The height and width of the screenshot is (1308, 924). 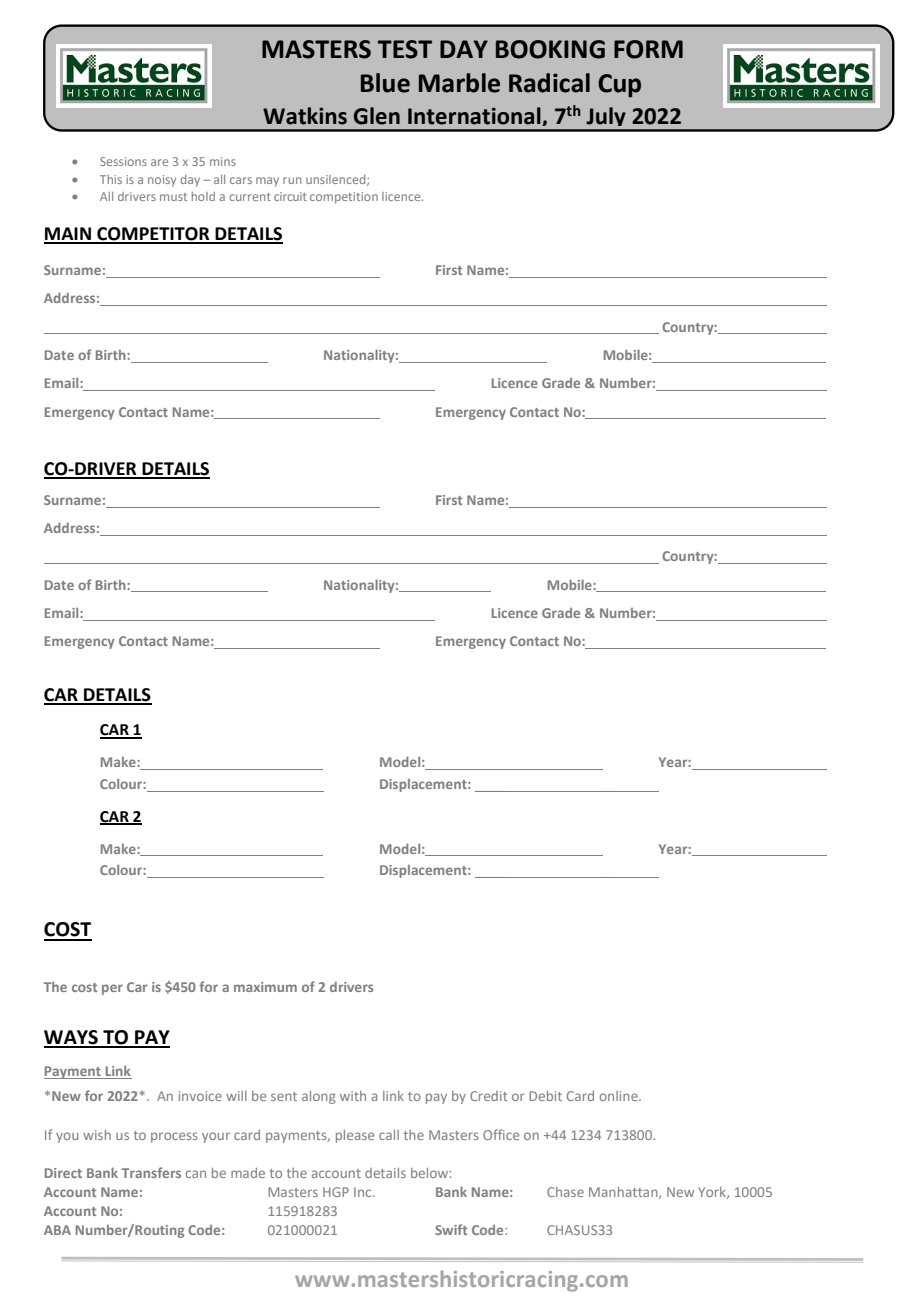 What do you see at coordinates (364, 1192) in the screenshot?
I see `Inc` at bounding box center [364, 1192].
